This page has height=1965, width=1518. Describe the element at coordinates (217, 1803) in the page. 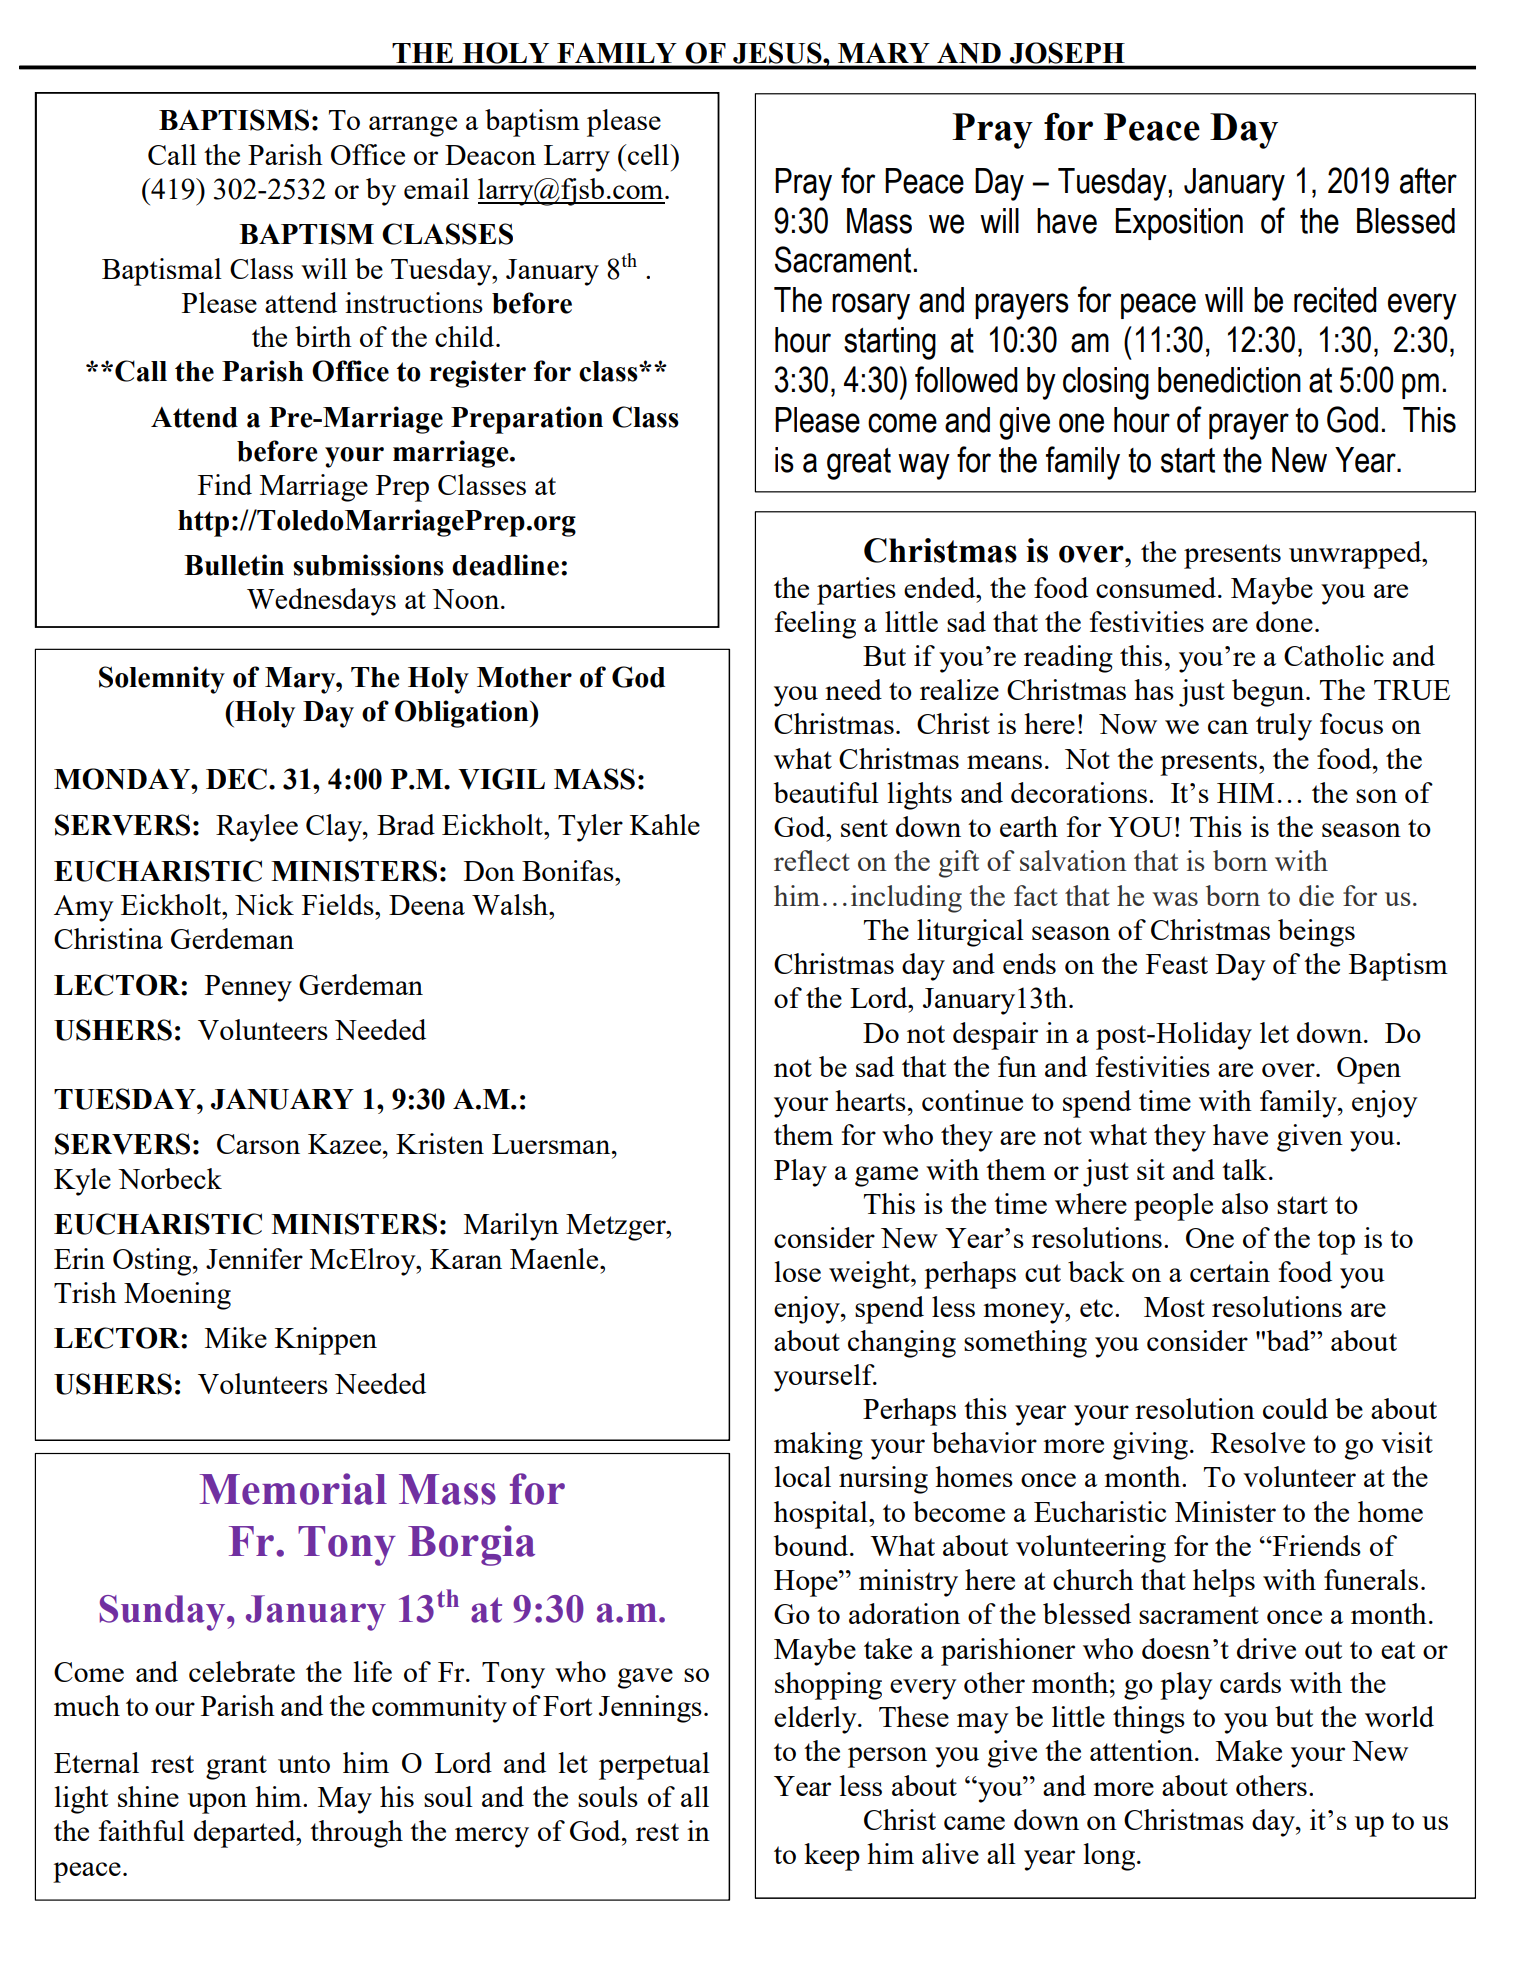

I see `upon` at that location.
